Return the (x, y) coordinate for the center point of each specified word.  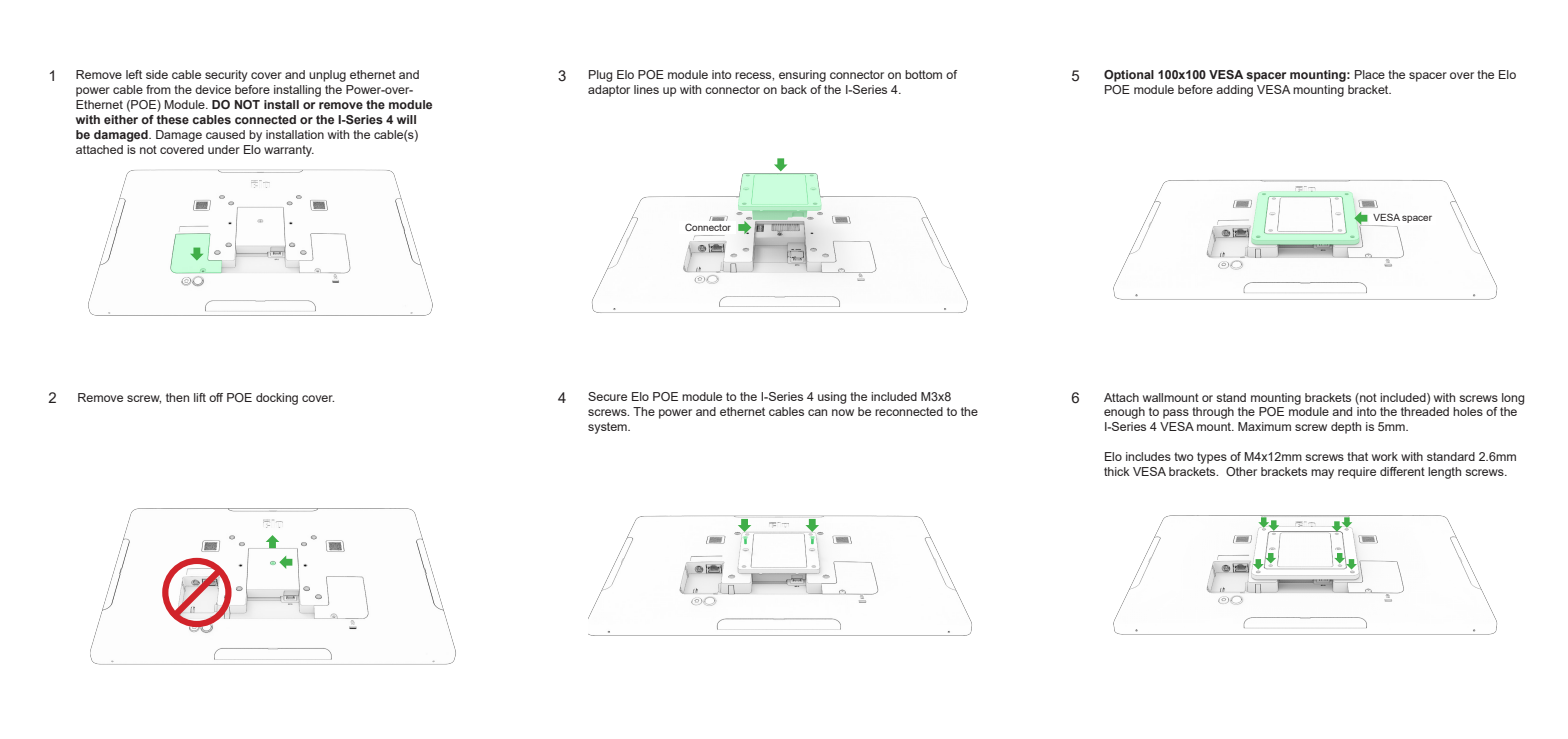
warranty (289, 151)
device (213, 89)
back (794, 89)
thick (1117, 471)
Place (1370, 74)
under (224, 149)
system (608, 428)
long (1513, 399)
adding (1234, 91)
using (832, 398)
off (216, 397)
